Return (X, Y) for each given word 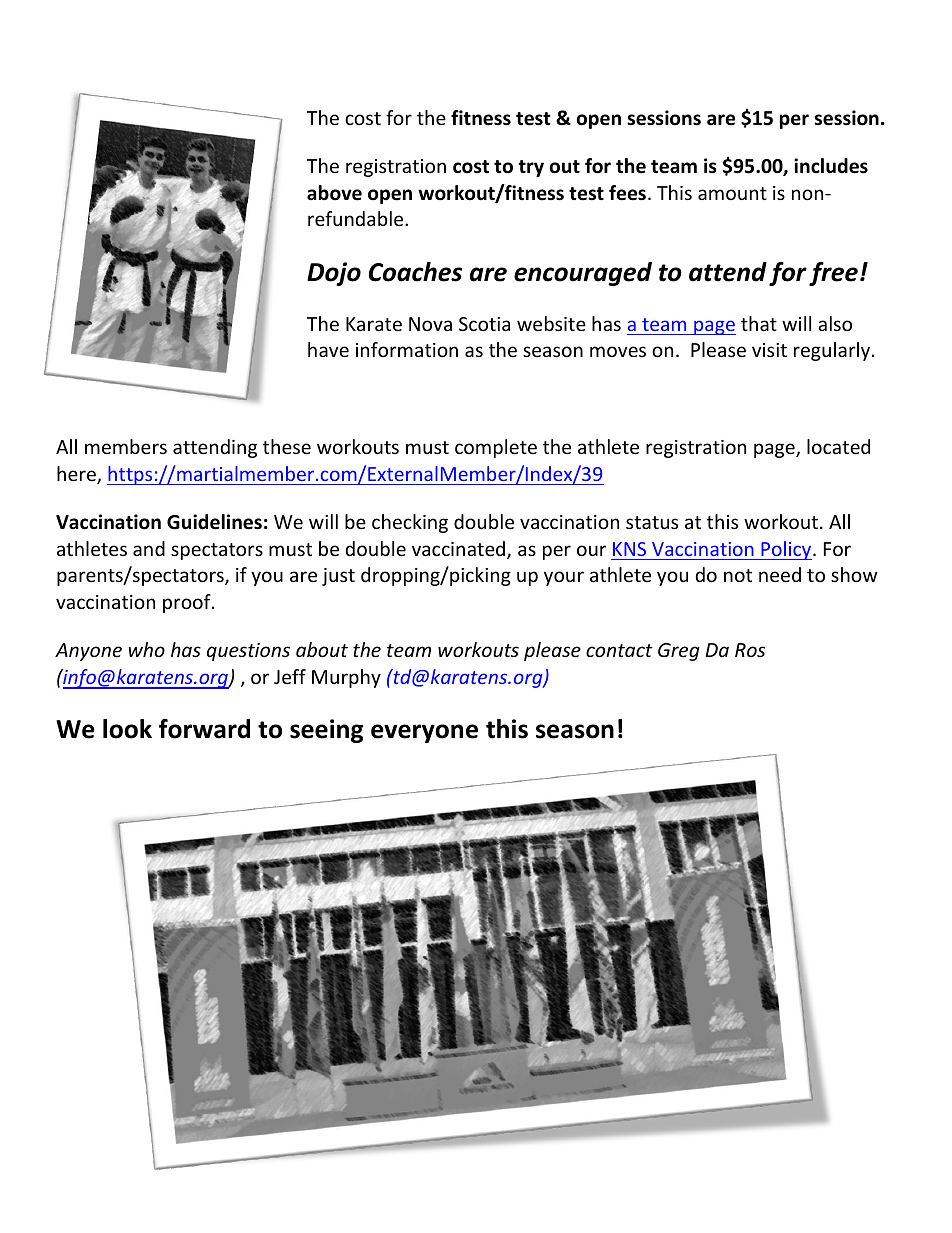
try (531, 168)
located (838, 446)
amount (732, 193)
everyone (424, 733)
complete (496, 448)
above (334, 193)
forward (204, 729)
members (126, 446)
